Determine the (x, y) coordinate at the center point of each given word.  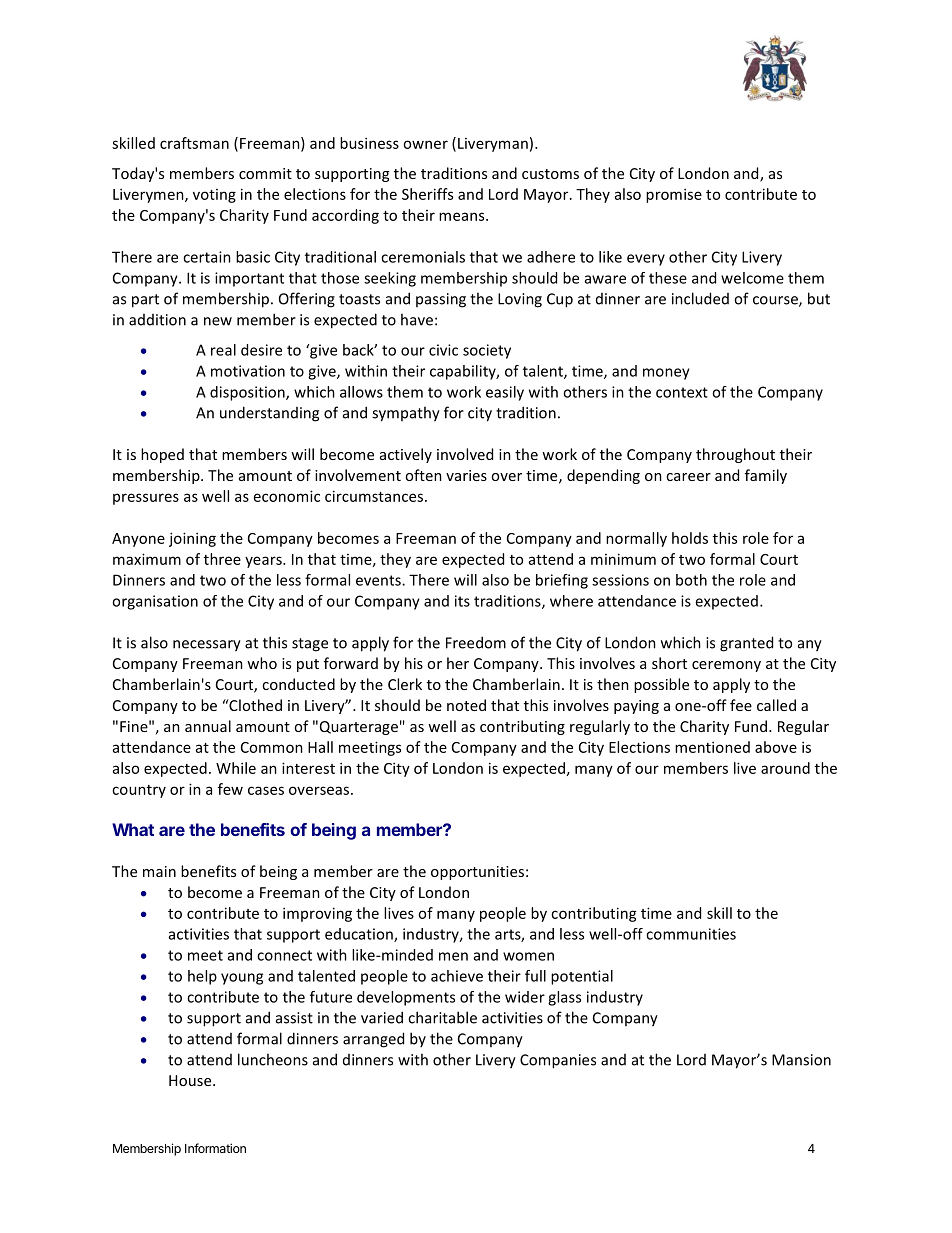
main (159, 871)
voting (214, 196)
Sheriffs (427, 194)
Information (215, 1148)
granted (746, 644)
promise (674, 195)
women (528, 956)
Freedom (476, 642)
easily (505, 393)
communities (691, 934)
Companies (558, 1061)
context (682, 392)
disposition (248, 393)
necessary (207, 646)
